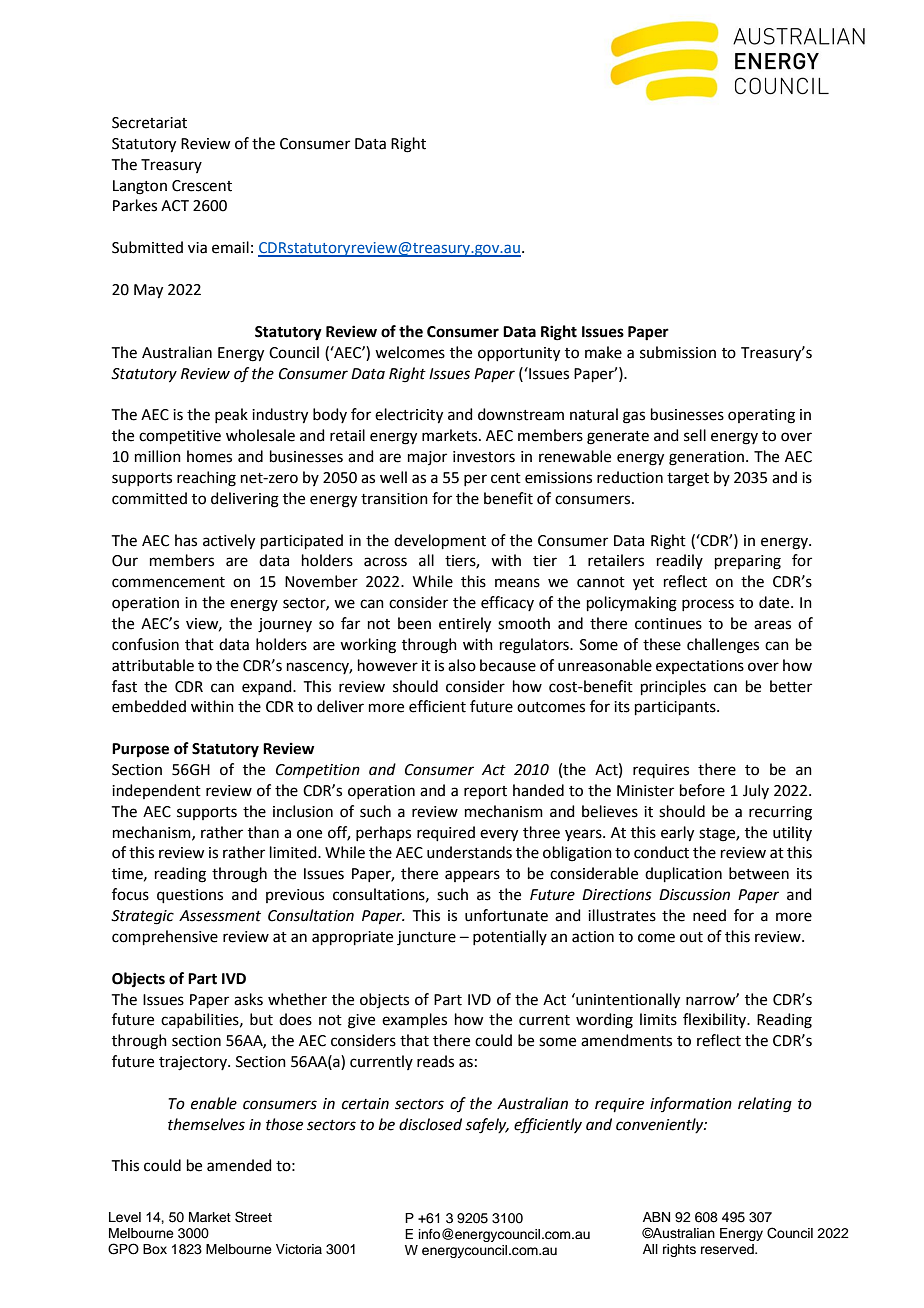 Image resolution: width=924 pixels, height=1308 pixels. What do you see at coordinates (487, 1126) in the image?
I see `safely` at bounding box center [487, 1126].
